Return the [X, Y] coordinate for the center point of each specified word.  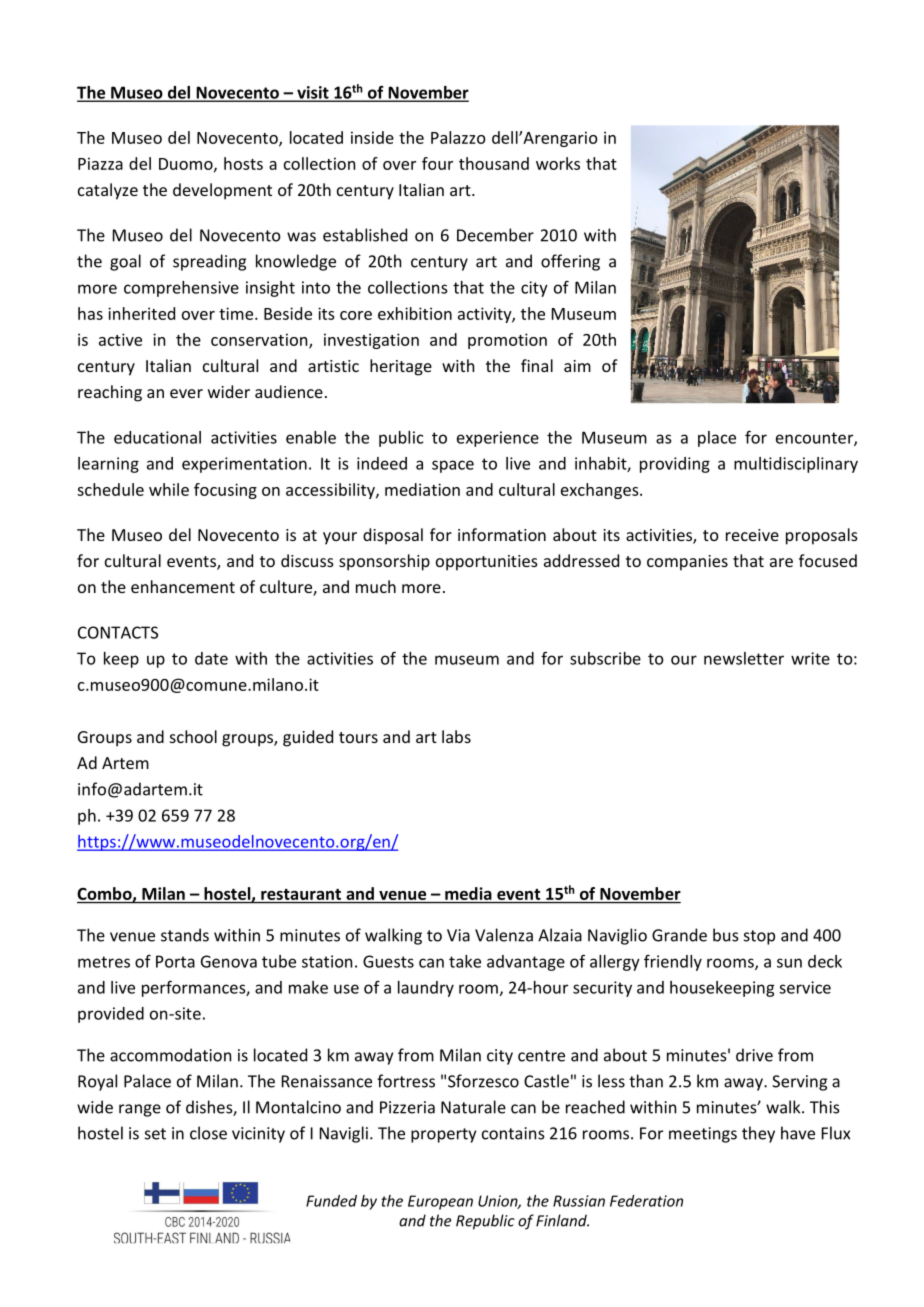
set [155, 1134]
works [558, 163]
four [437, 163]
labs [456, 736]
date [211, 658]
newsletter [744, 658]
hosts [243, 163]
